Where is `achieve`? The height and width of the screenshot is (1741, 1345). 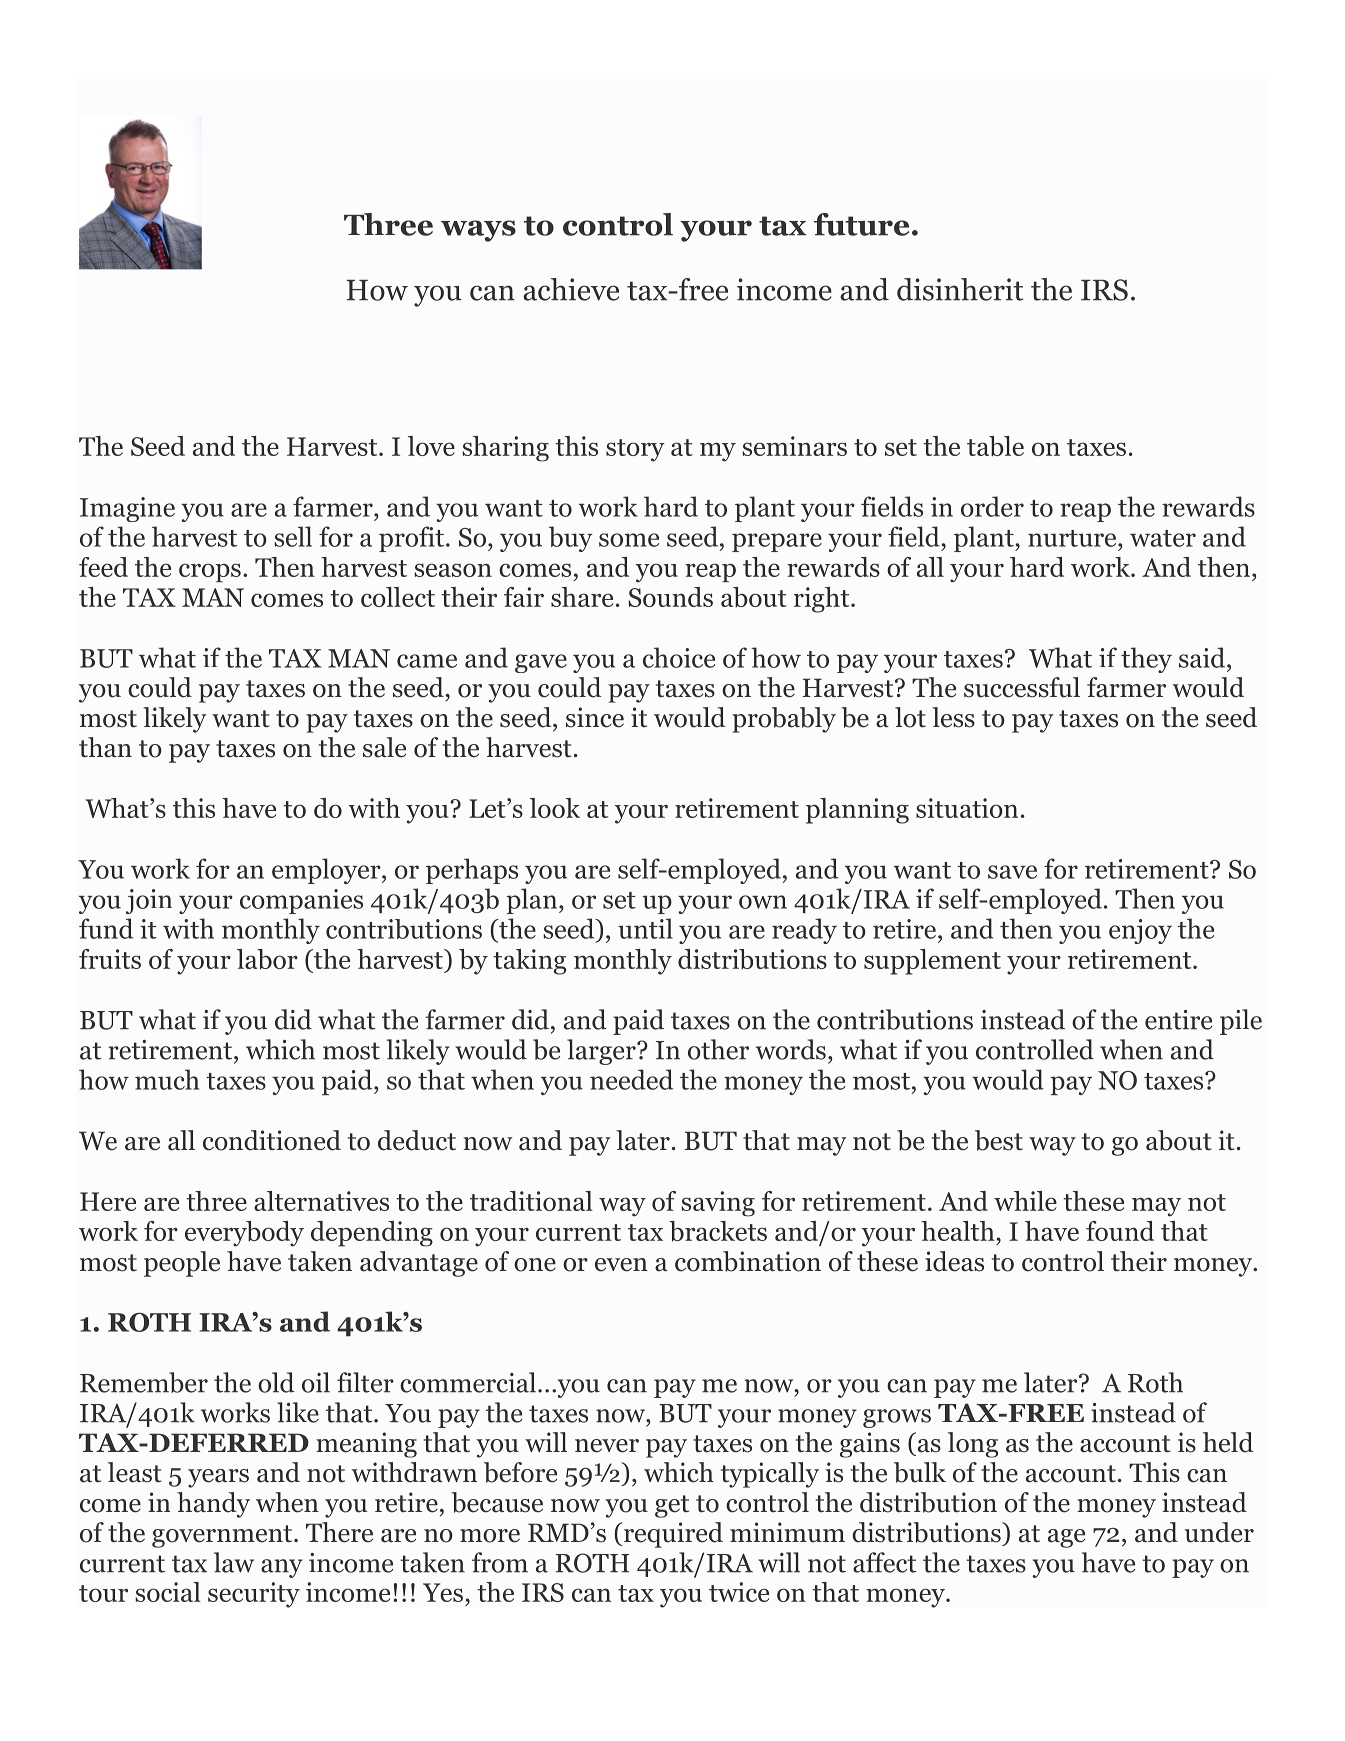 achieve is located at coordinates (571, 289).
